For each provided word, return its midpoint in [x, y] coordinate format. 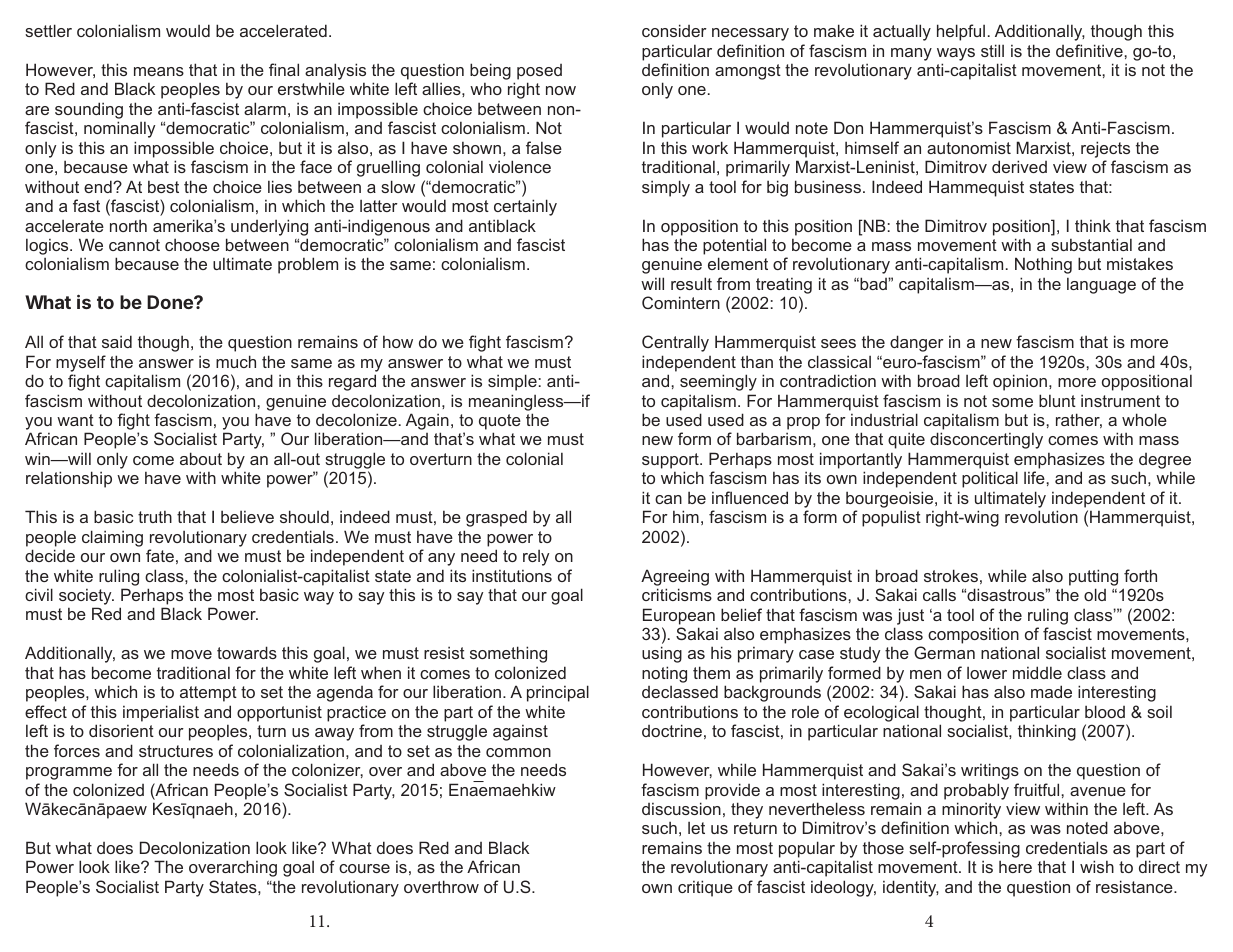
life [1035, 477]
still [992, 50]
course [364, 868]
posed [539, 72]
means [159, 71]
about [201, 458]
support [671, 461]
